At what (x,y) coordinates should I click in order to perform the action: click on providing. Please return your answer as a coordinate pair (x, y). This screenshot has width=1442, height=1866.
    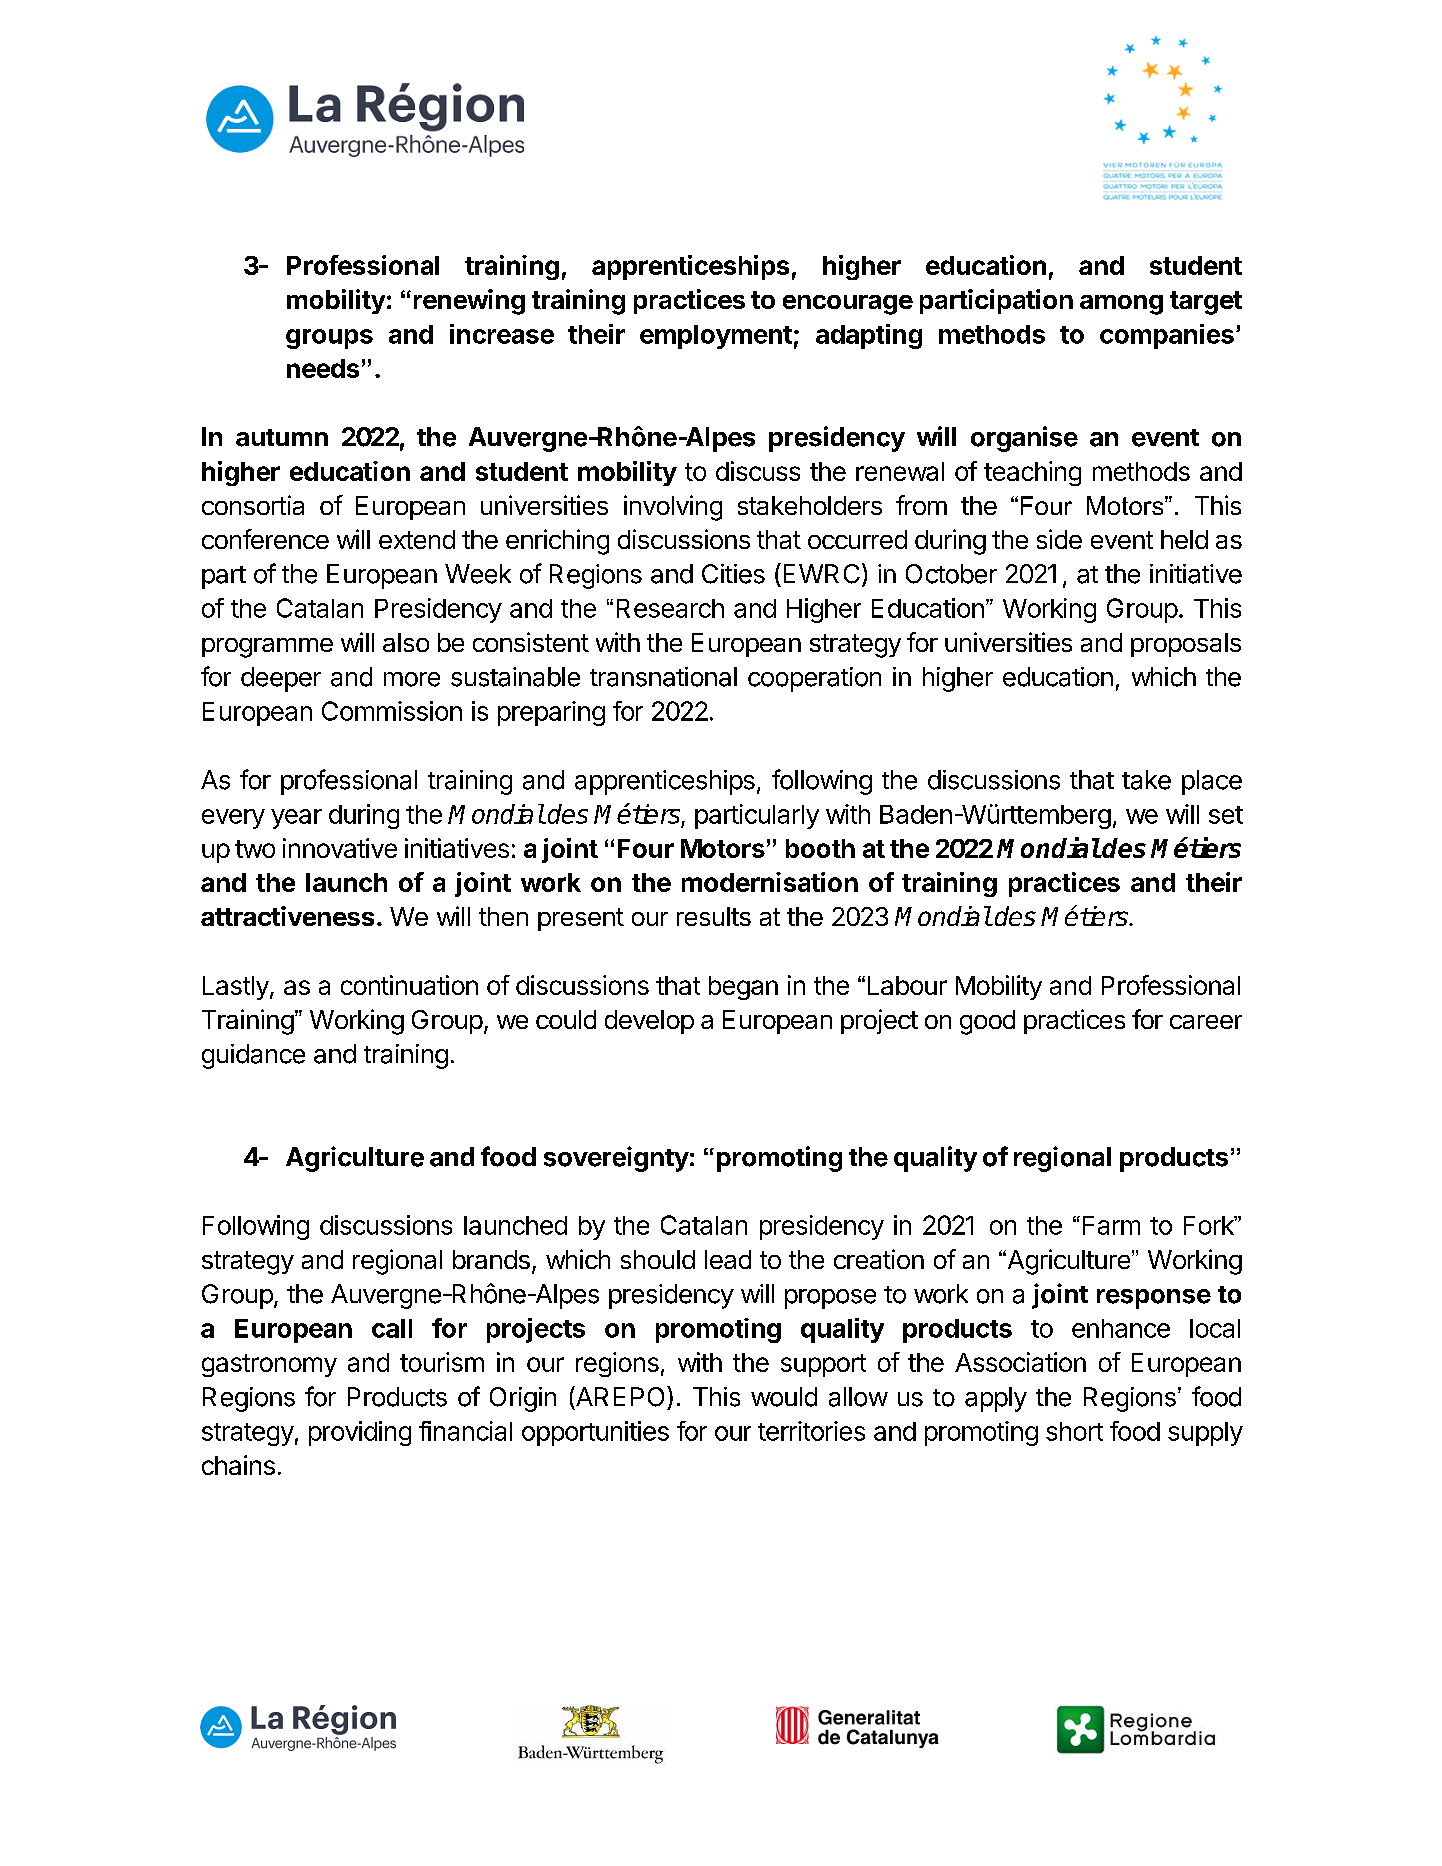
    Looking at the image, I should click on (360, 1433).
